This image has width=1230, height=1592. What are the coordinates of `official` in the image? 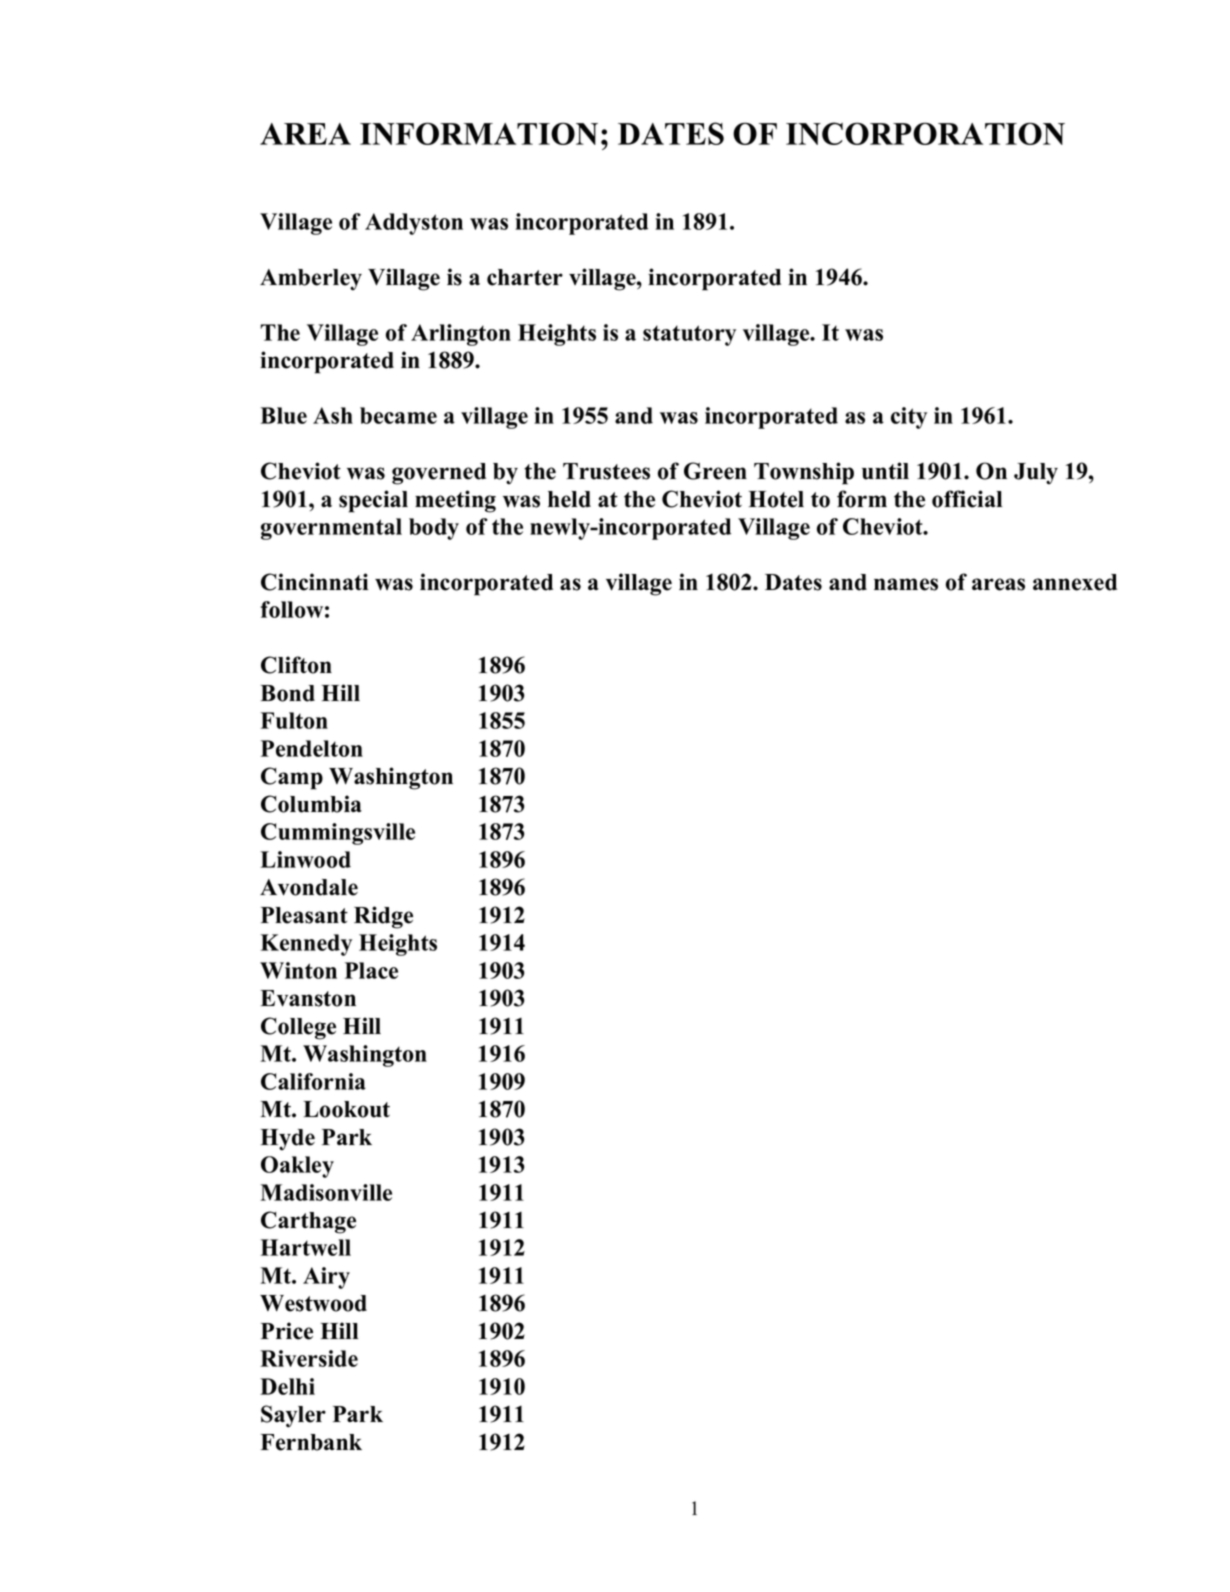 It's located at (967, 499).
